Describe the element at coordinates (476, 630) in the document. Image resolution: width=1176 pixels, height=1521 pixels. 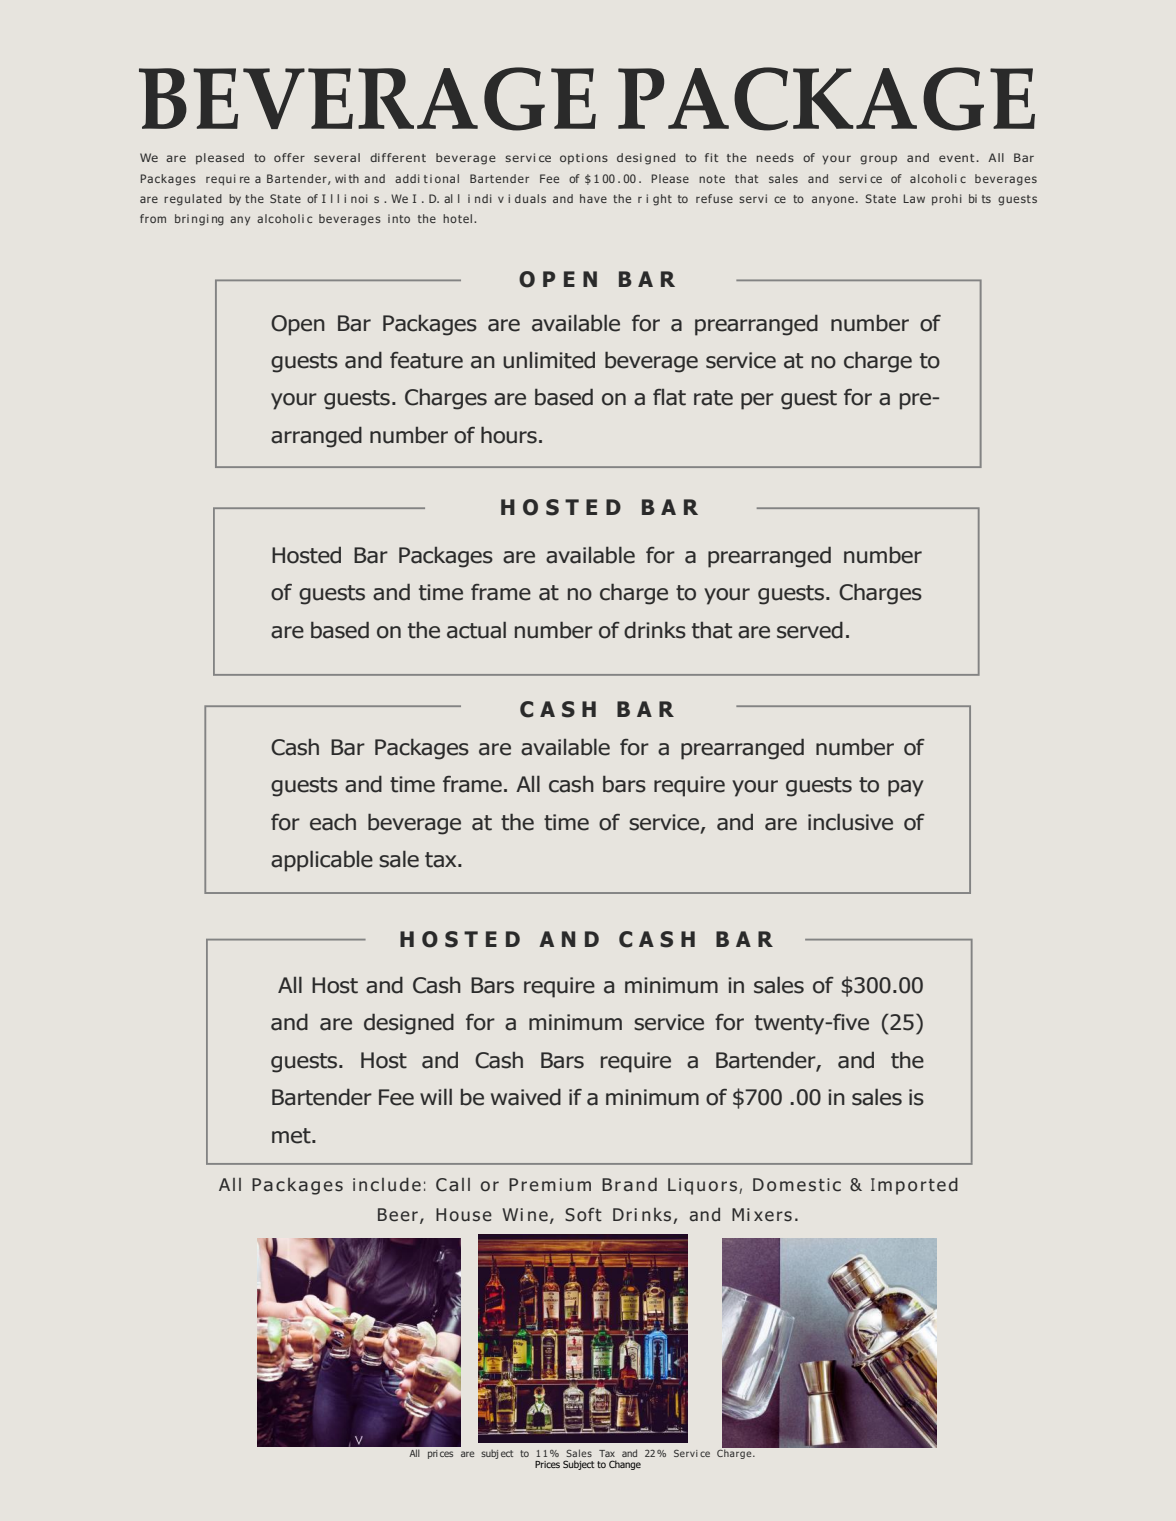
I see `actual` at that location.
